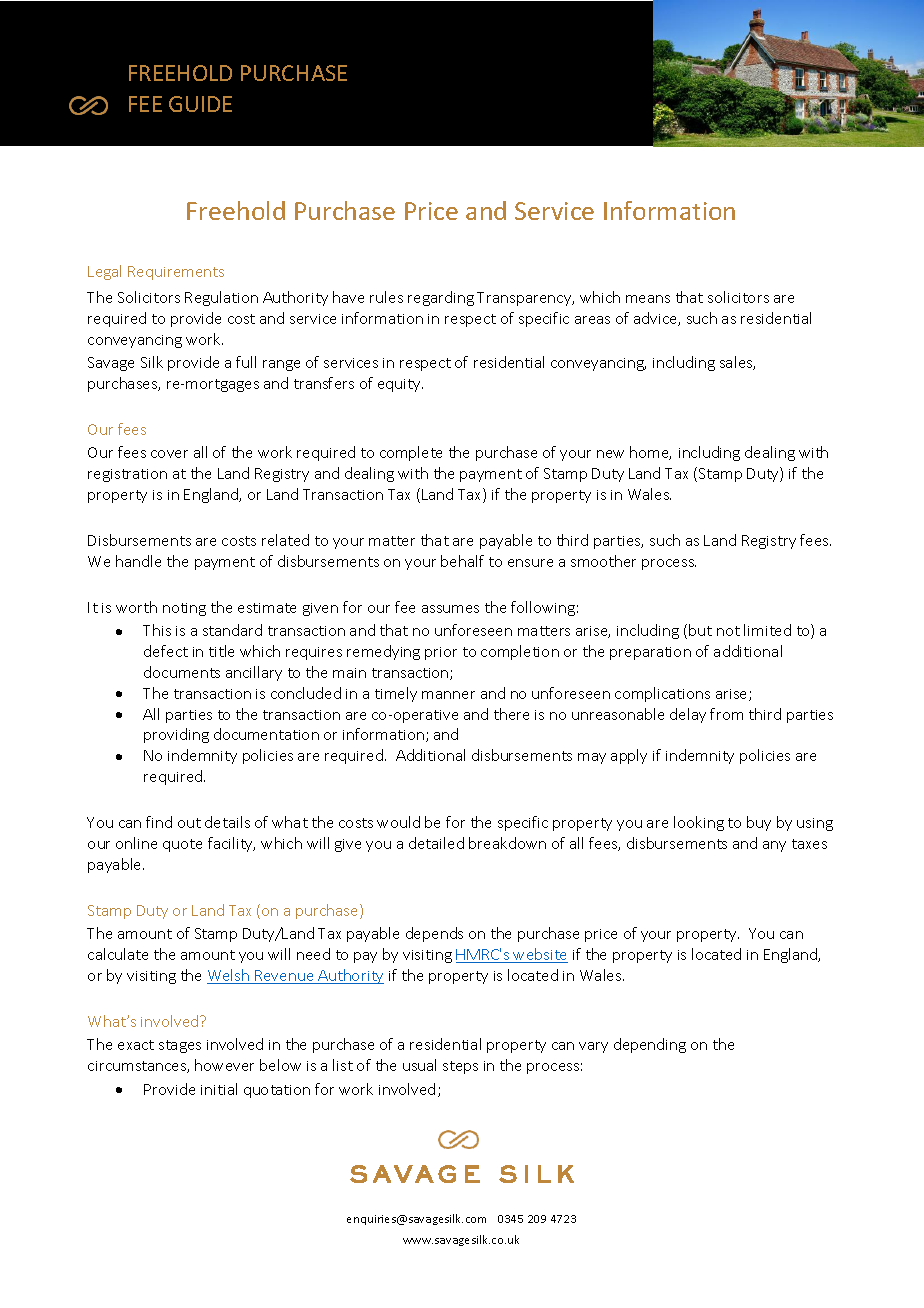 Image resolution: width=924 pixels, height=1308 pixels. What do you see at coordinates (700, 630) in the document?
I see `but` at bounding box center [700, 630].
